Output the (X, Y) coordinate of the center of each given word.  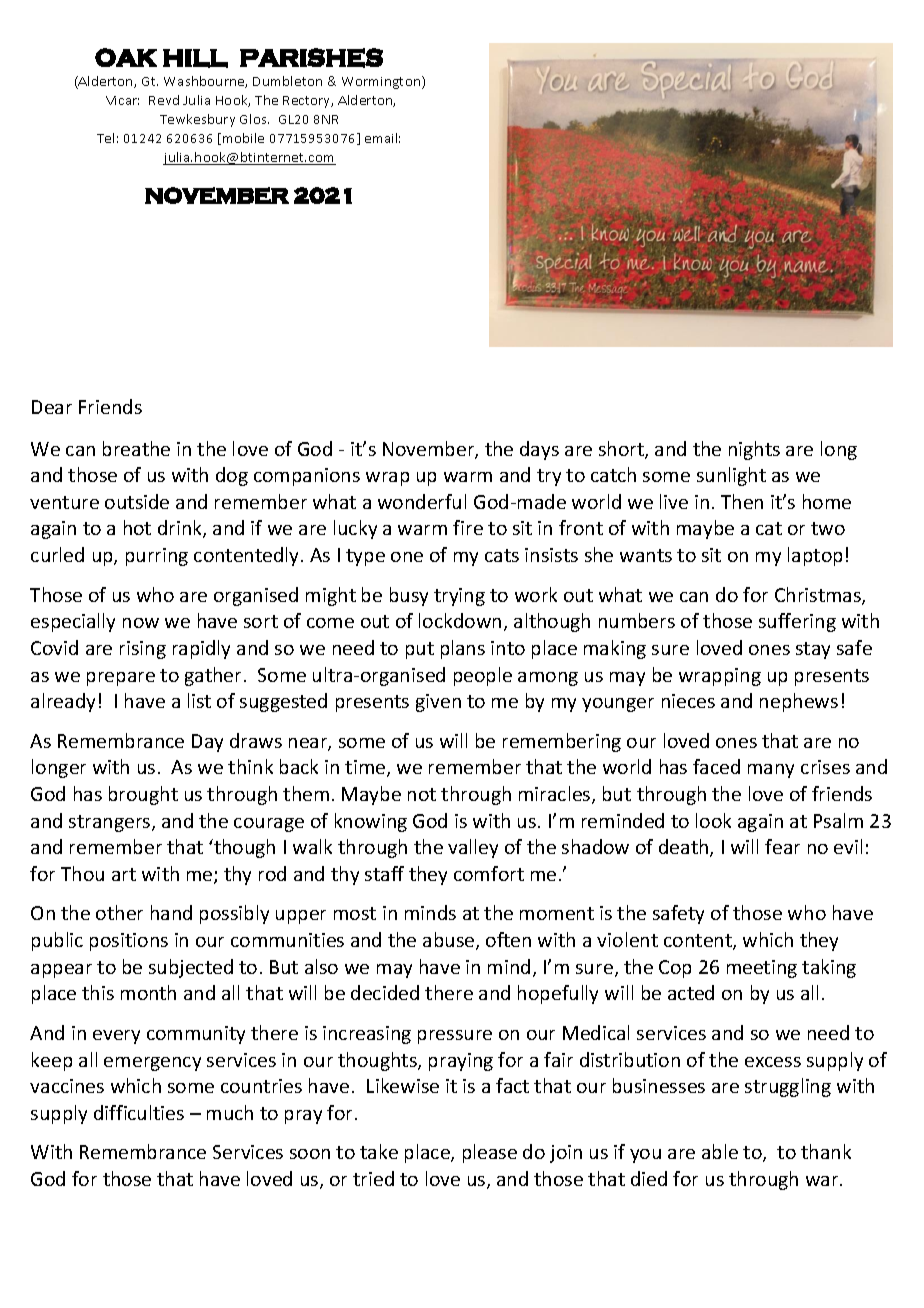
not (422, 794)
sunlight (731, 476)
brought (143, 795)
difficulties (139, 1112)
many (771, 771)
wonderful (422, 501)
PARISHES (311, 58)
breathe (136, 448)
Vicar (122, 100)
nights (754, 450)
